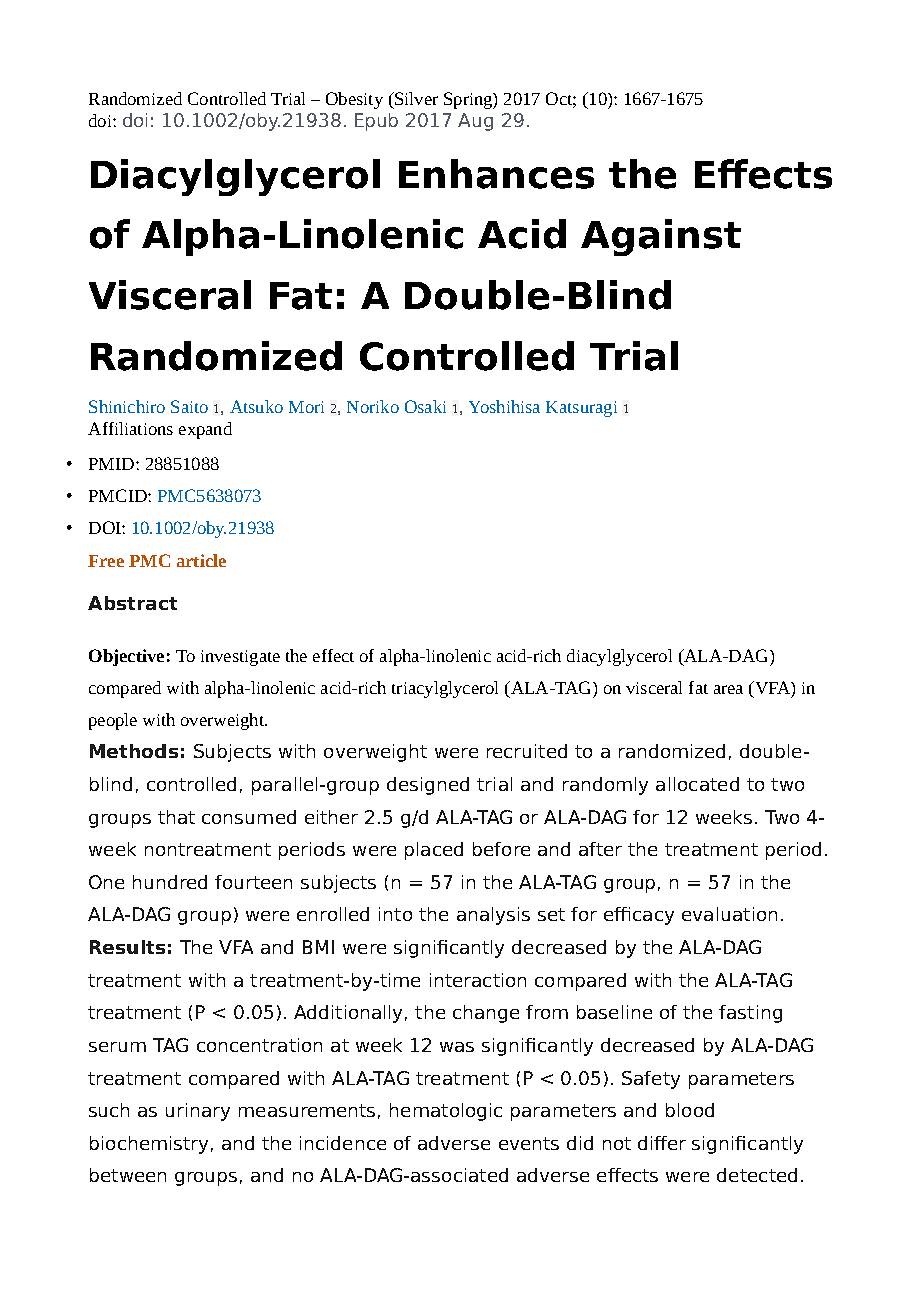 This screenshot has height=1308, width=924. Describe the element at coordinates (306, 407) in the screenshot. I see `Mori` at that location.
